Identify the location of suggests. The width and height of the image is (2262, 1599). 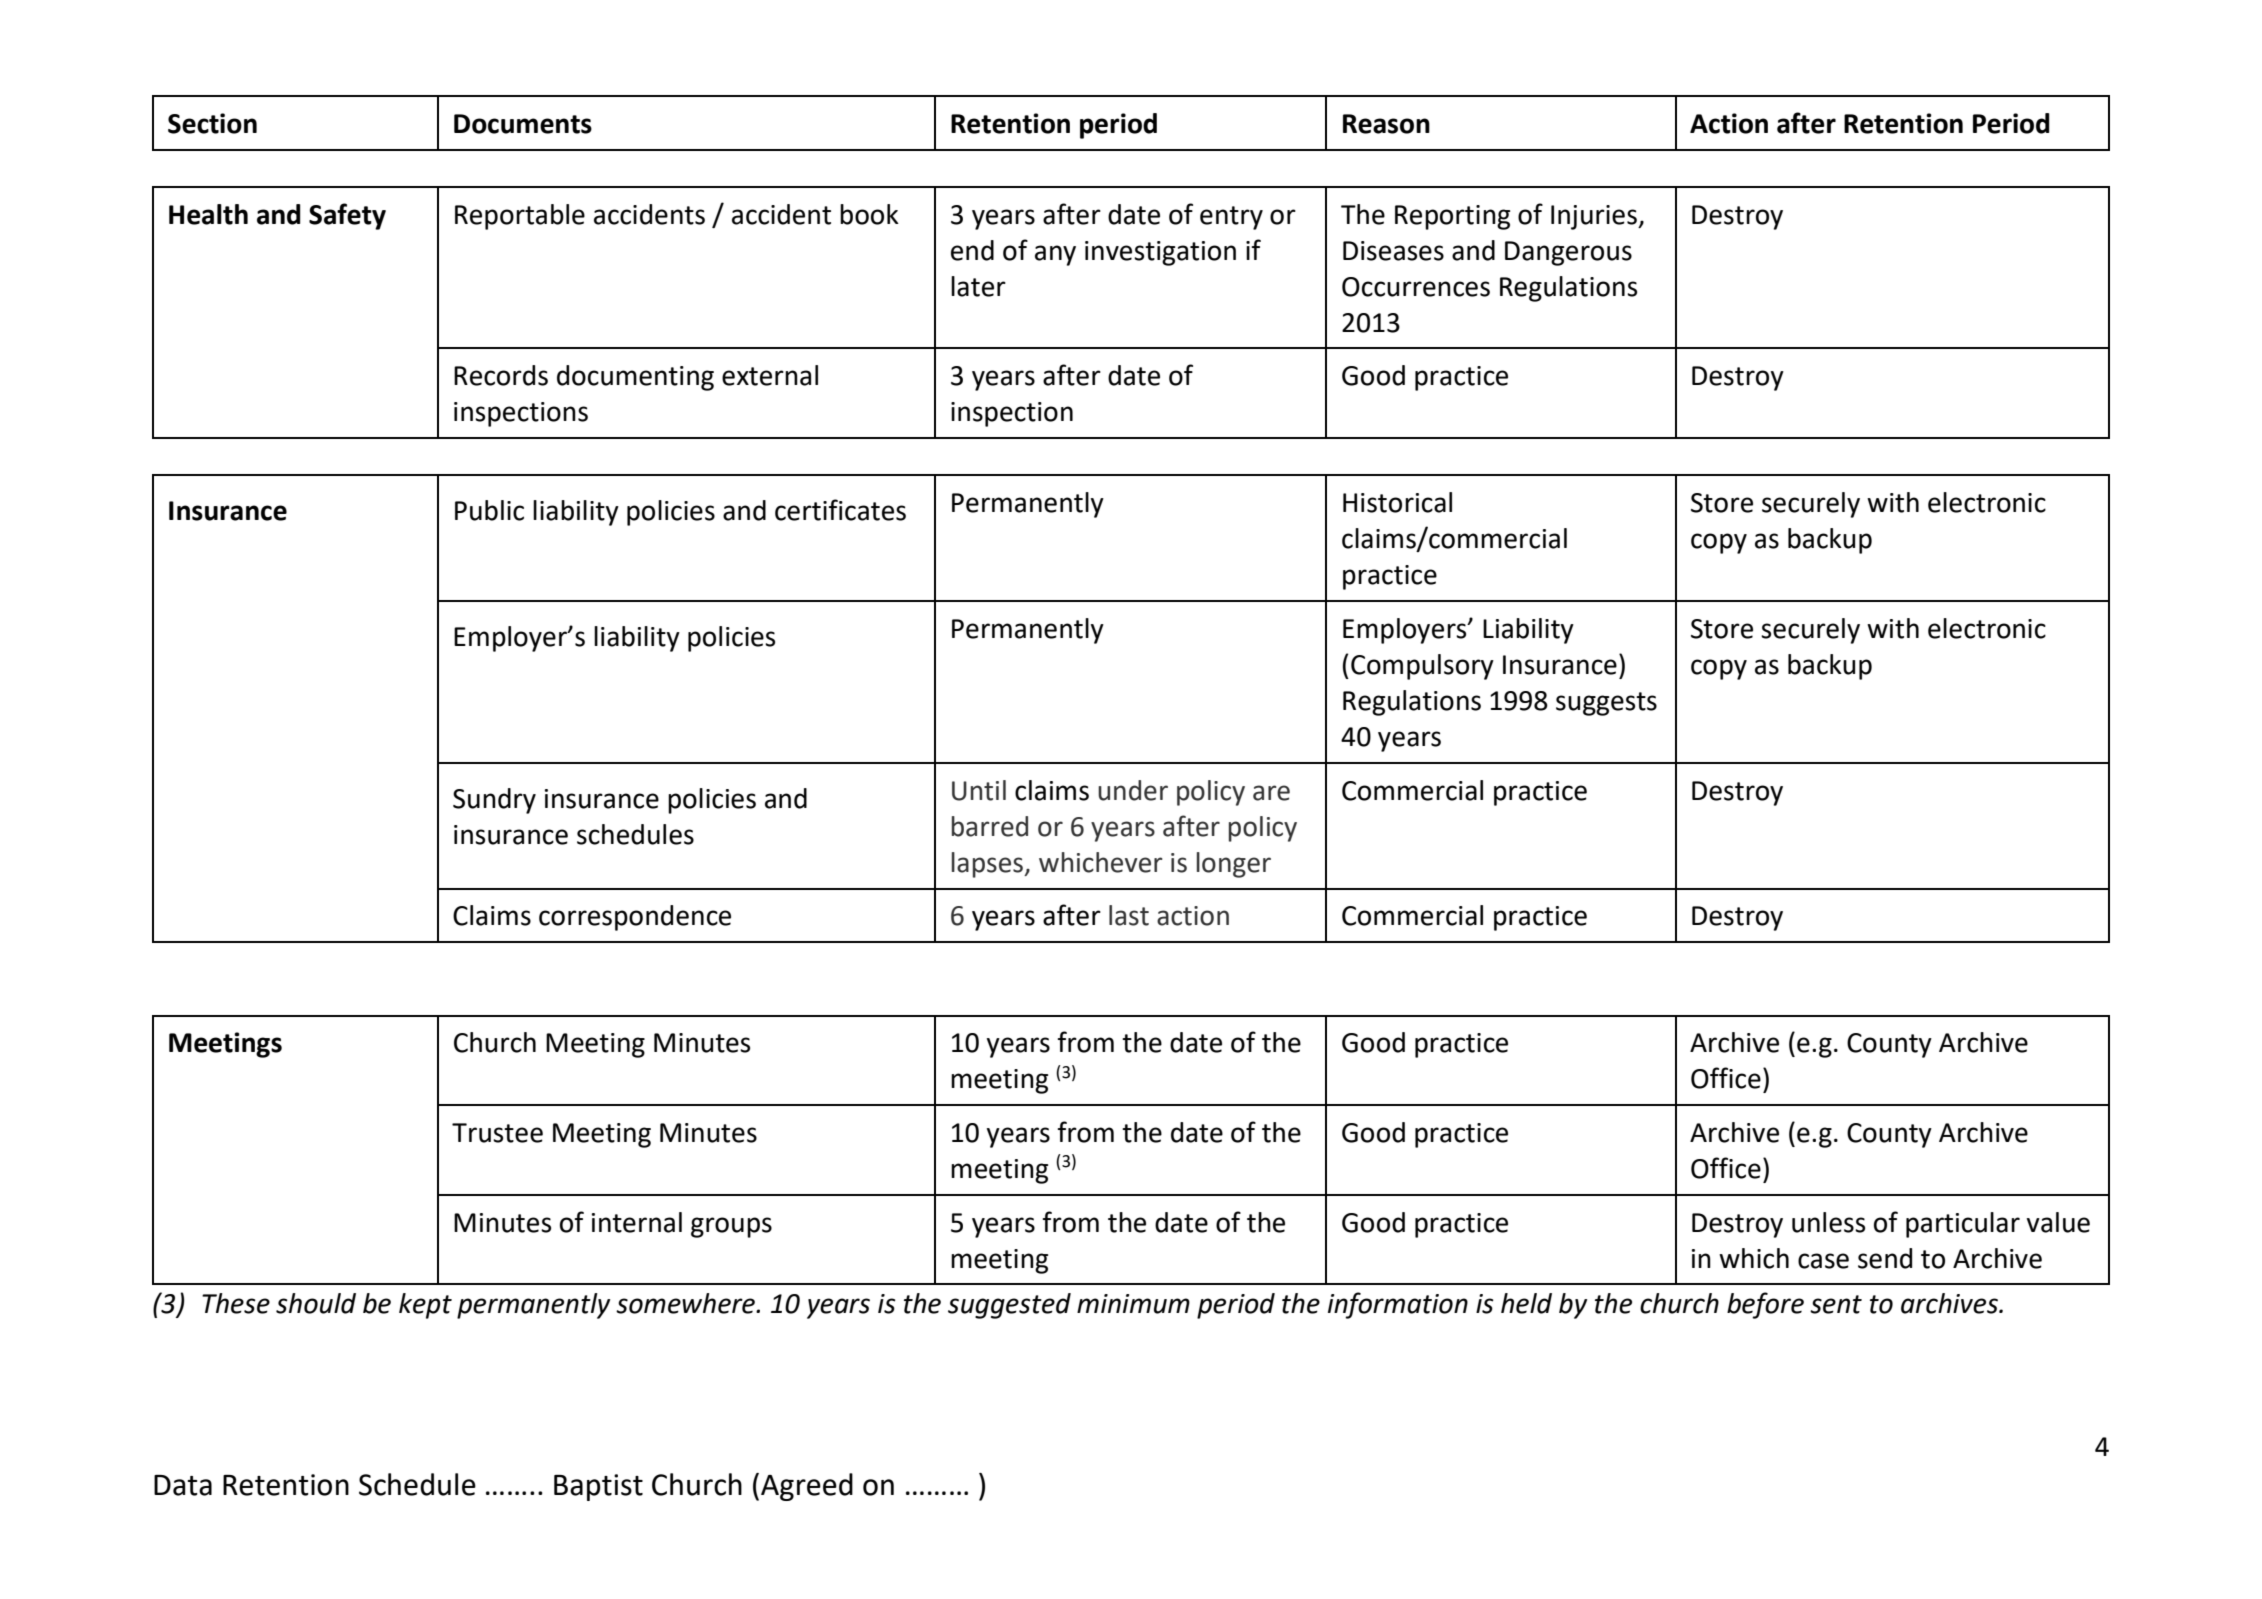
(1606, 704).
